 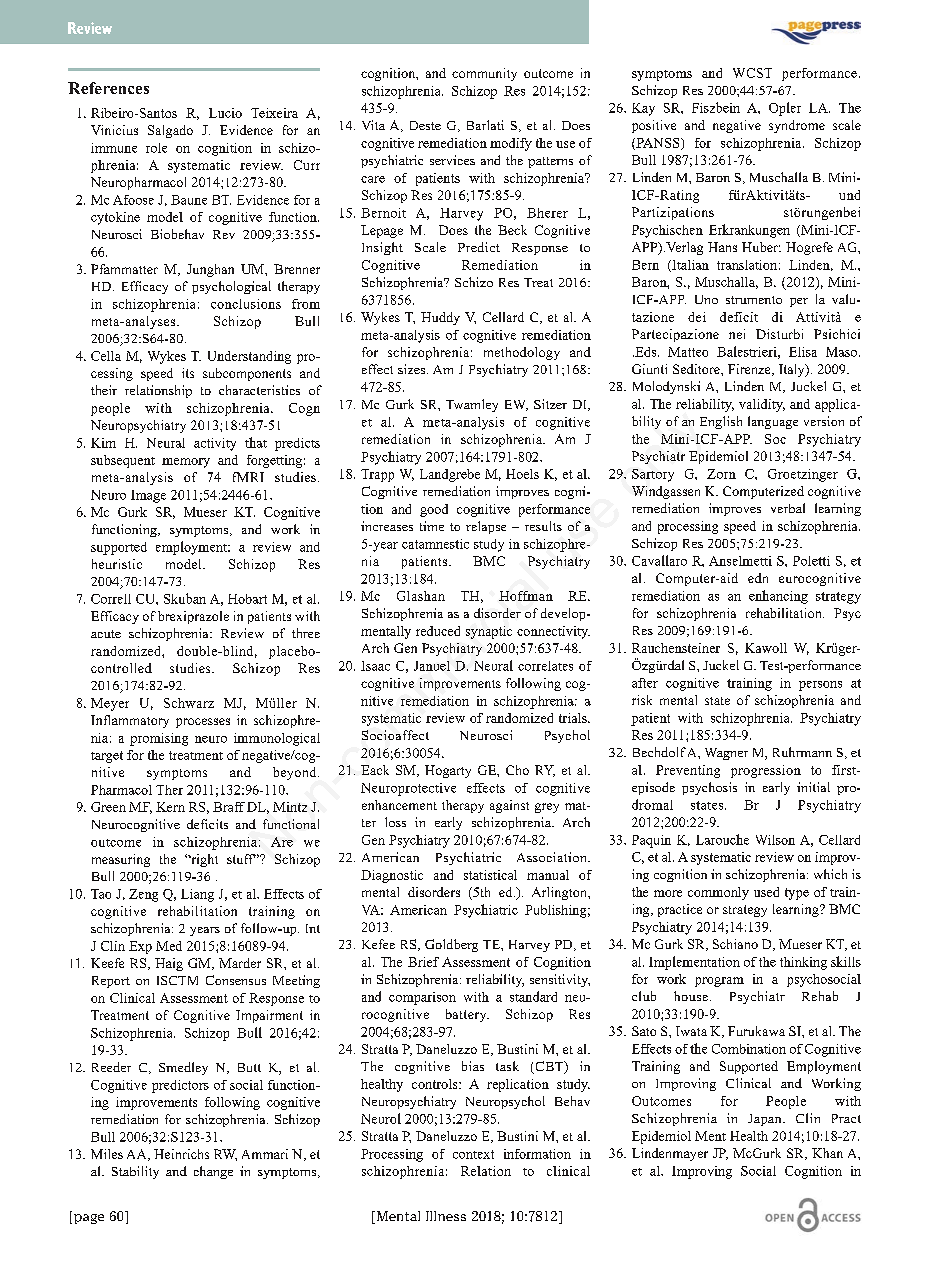 What do you see at coordinates (484, 74) in the image?
I see `community` at bounding box center [484, 74].
